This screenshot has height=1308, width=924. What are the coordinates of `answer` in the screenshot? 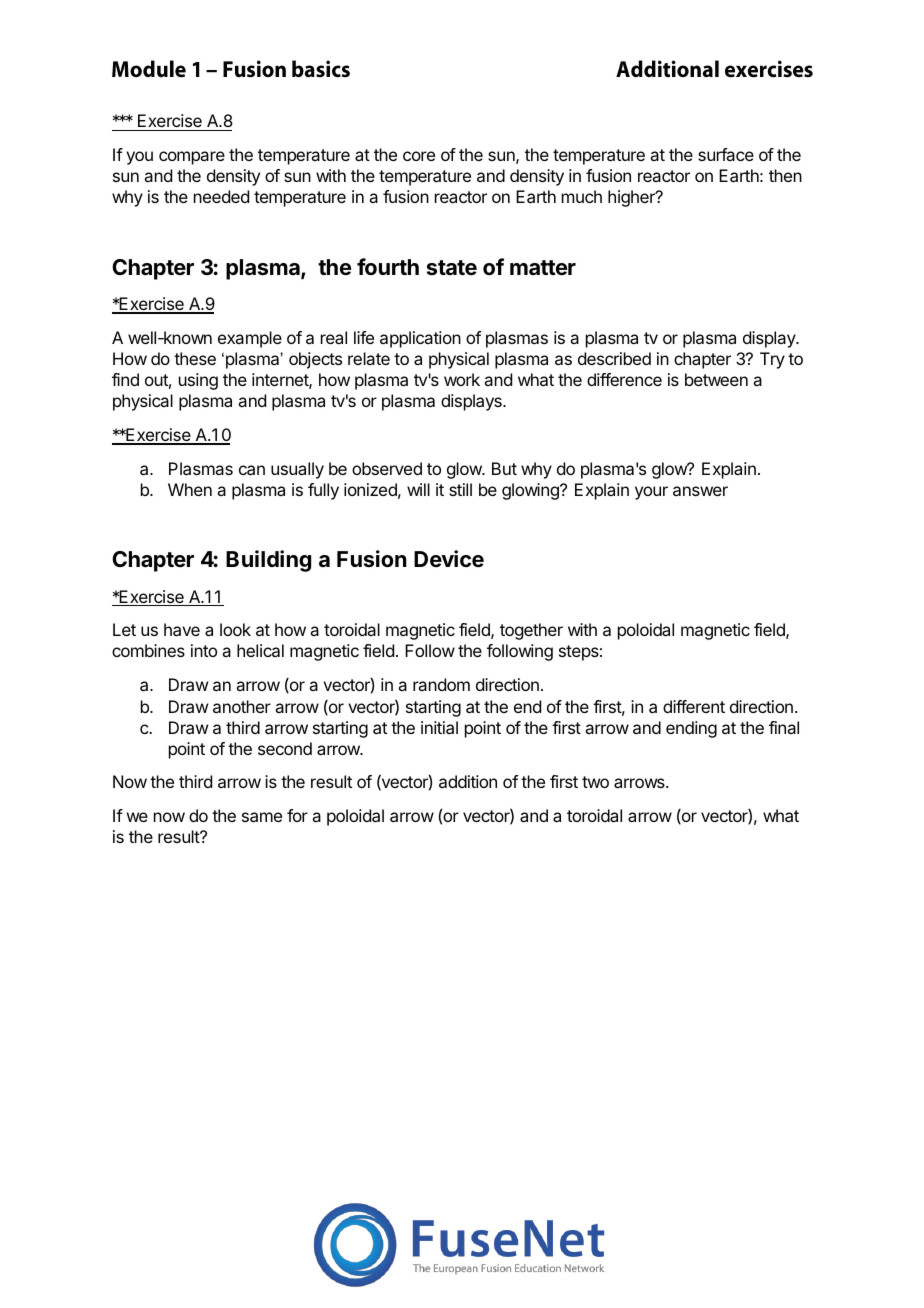 It's located at (700, 491).
